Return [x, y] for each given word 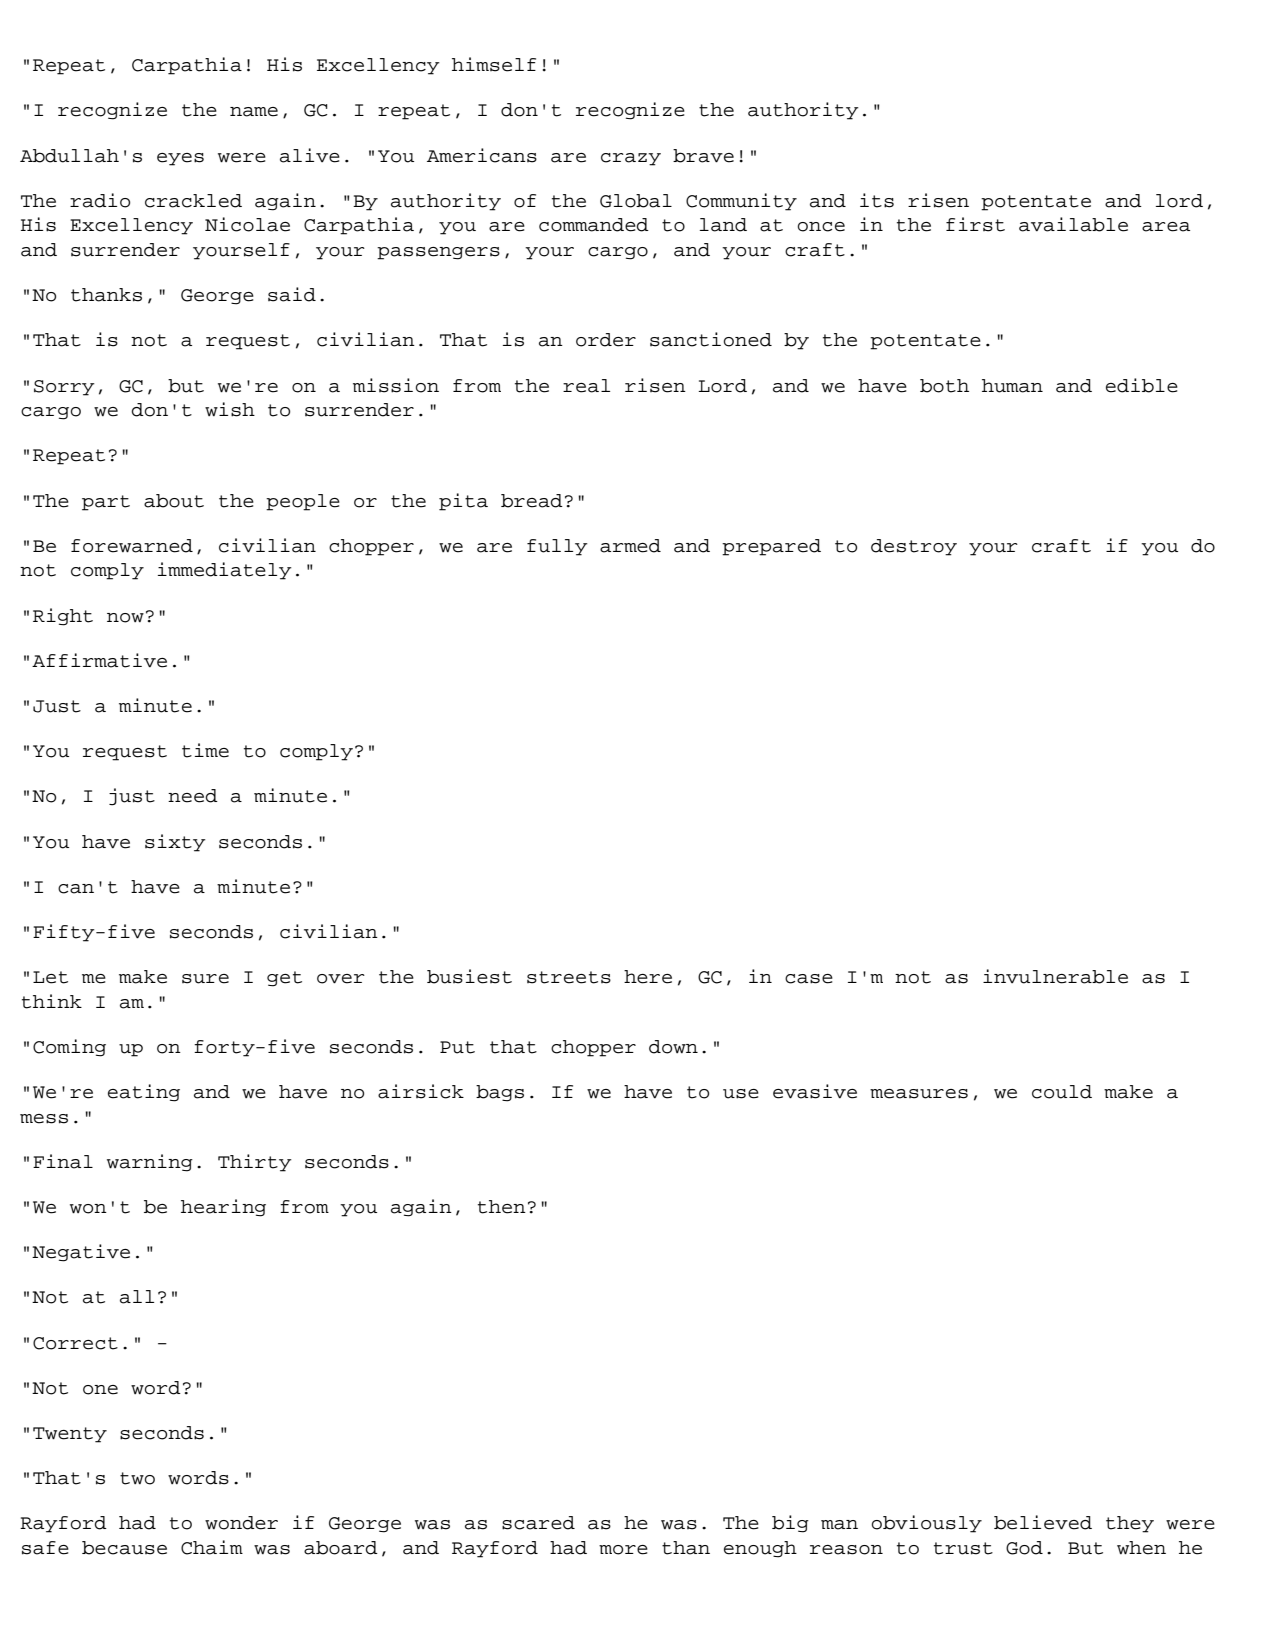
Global [636, 201]
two [137, 1478]
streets [569, 977]
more [623, 1550]
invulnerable [1055, 976]
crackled [193, 201]
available [1073, 224]
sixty [175, 843]
